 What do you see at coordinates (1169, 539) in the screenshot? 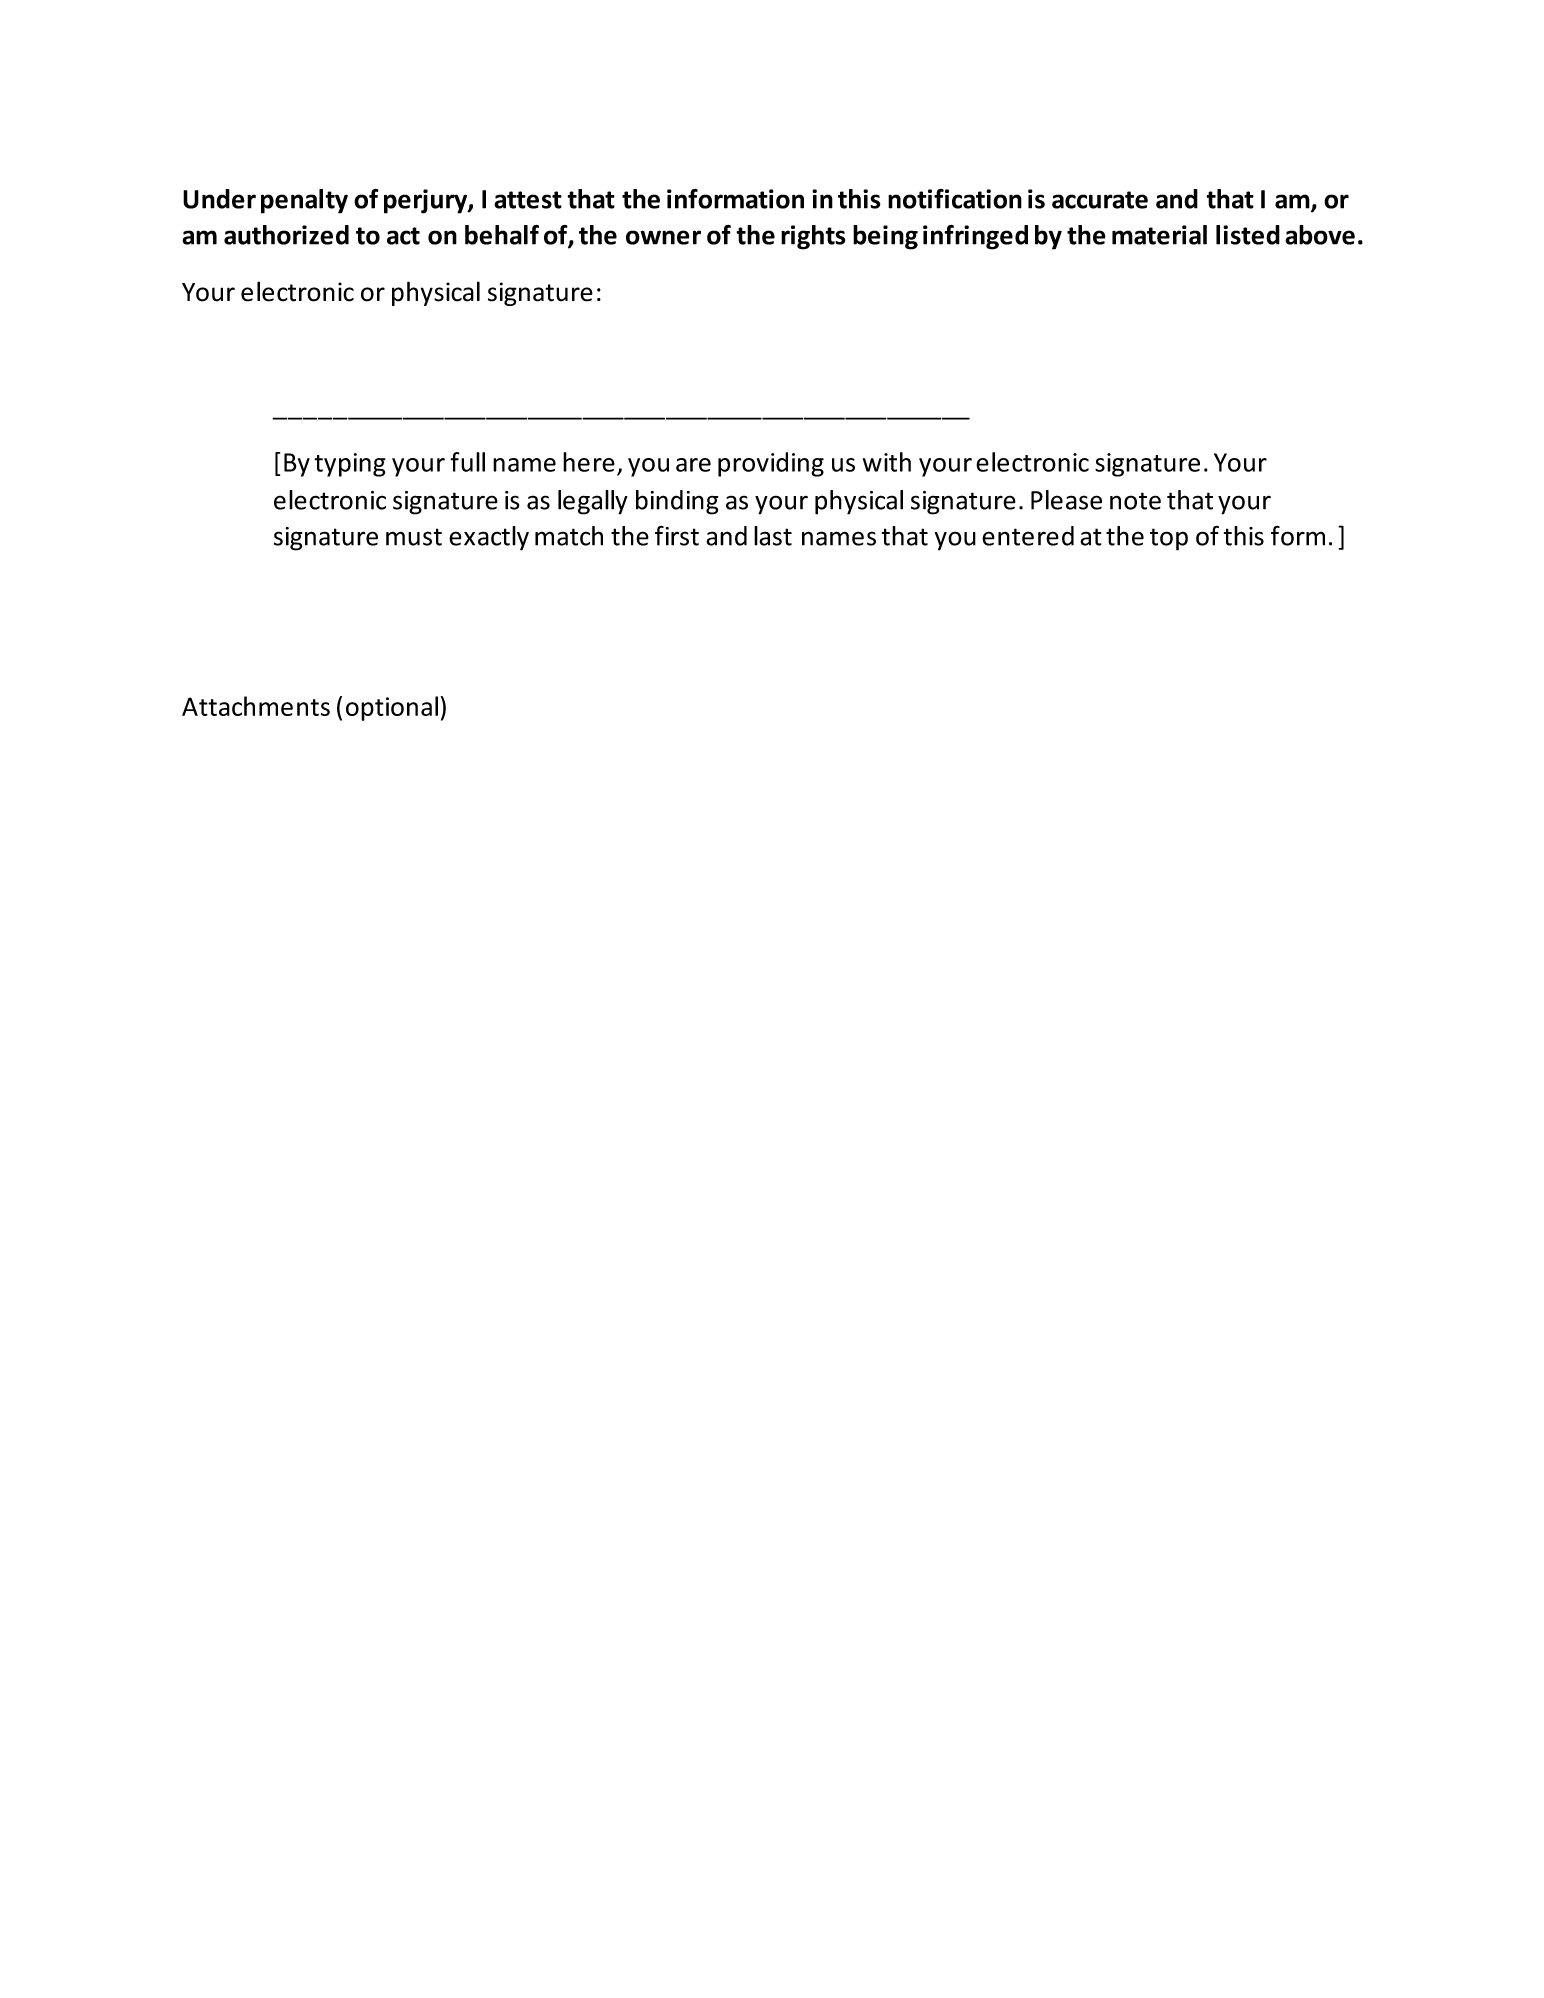
I see `top` at bounding box center [1169, 539].
